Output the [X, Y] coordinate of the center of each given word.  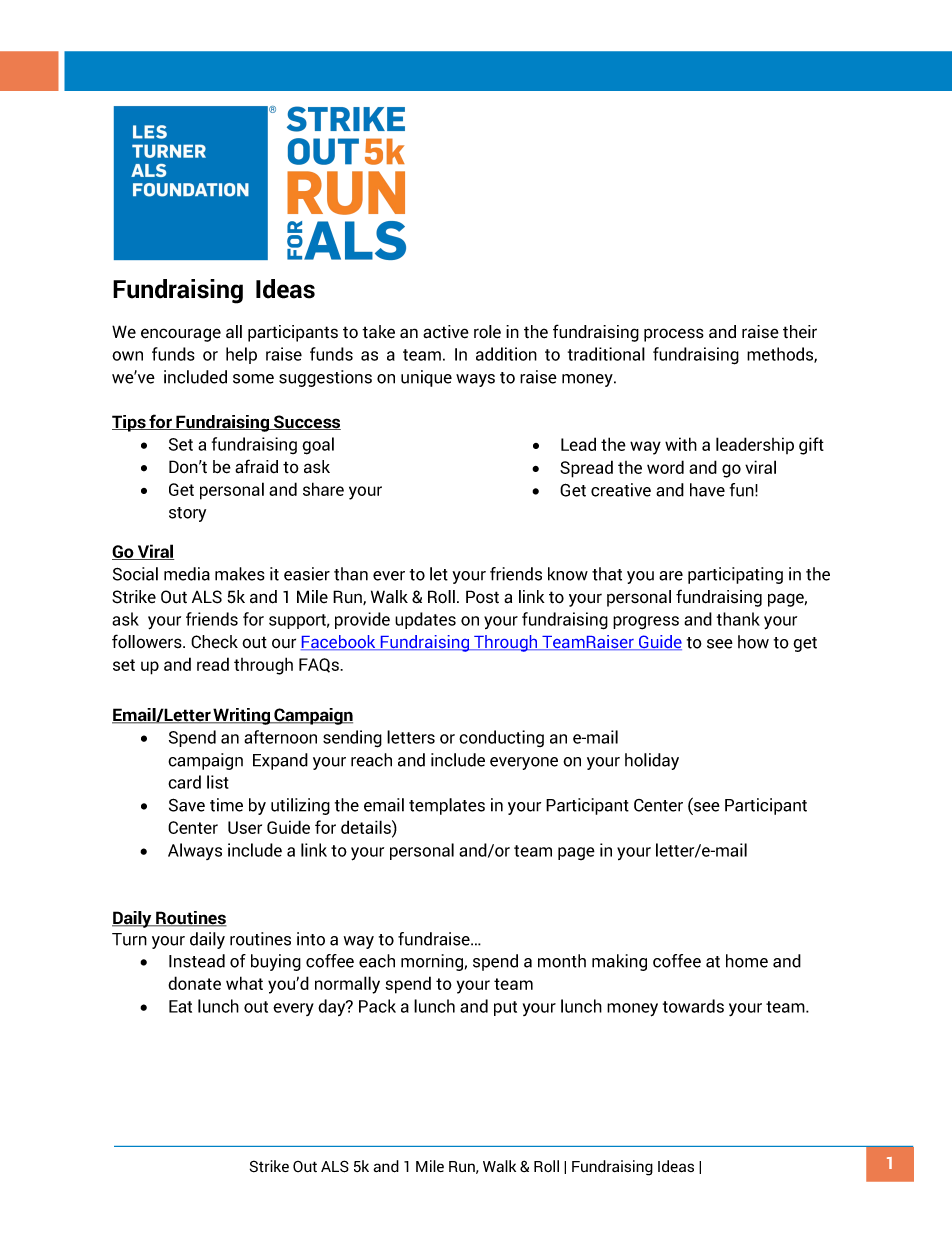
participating [735, 575]
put [505, 1008]
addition [506, 354]
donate [194, 983]
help [241, 355]
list [218, 782]
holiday [652, 761]
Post [482, 597]
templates [447, 806]
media [187, 574]
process [674, 335]
